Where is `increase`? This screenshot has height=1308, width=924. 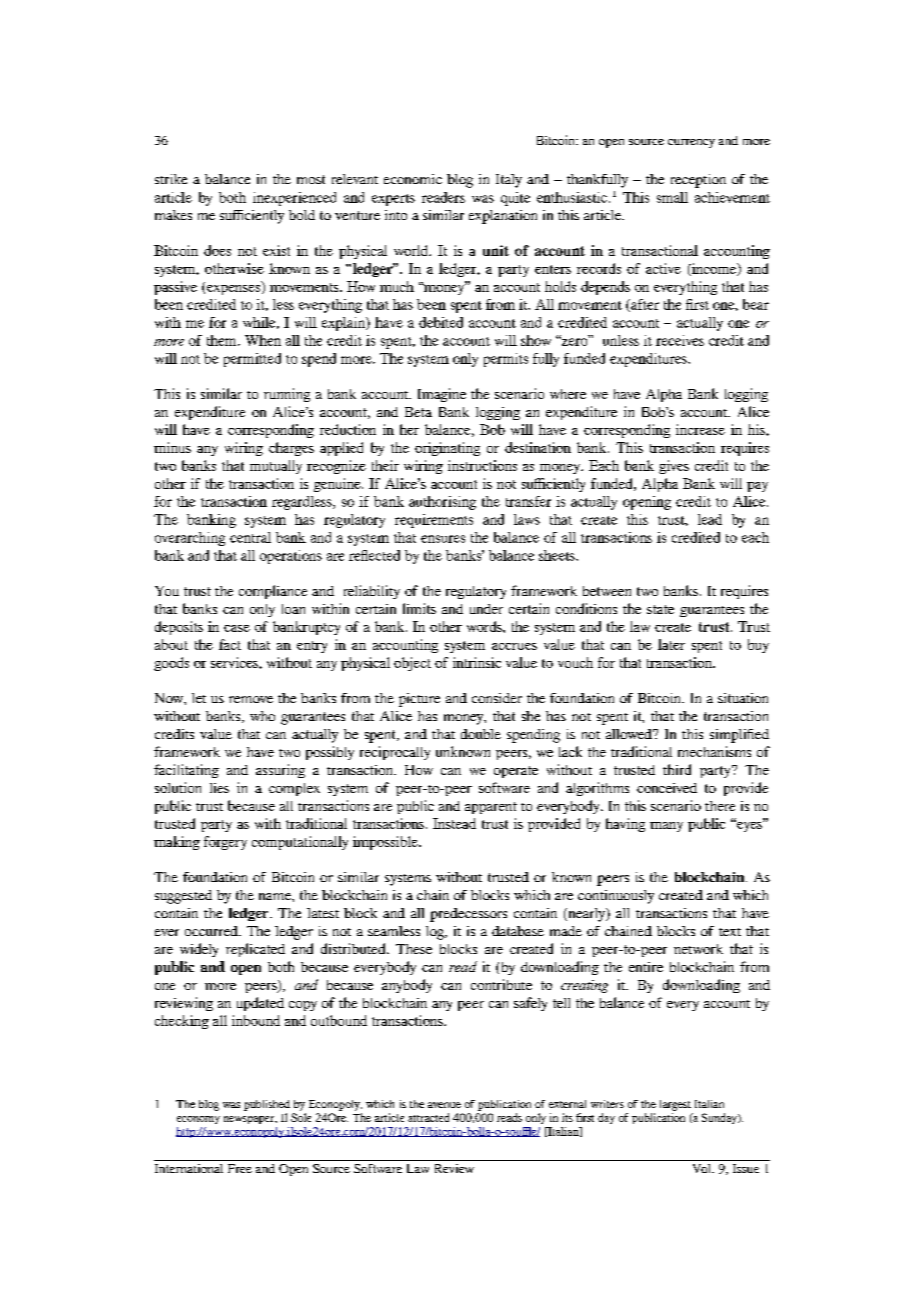
increase is located at coordinates (700, 429).
